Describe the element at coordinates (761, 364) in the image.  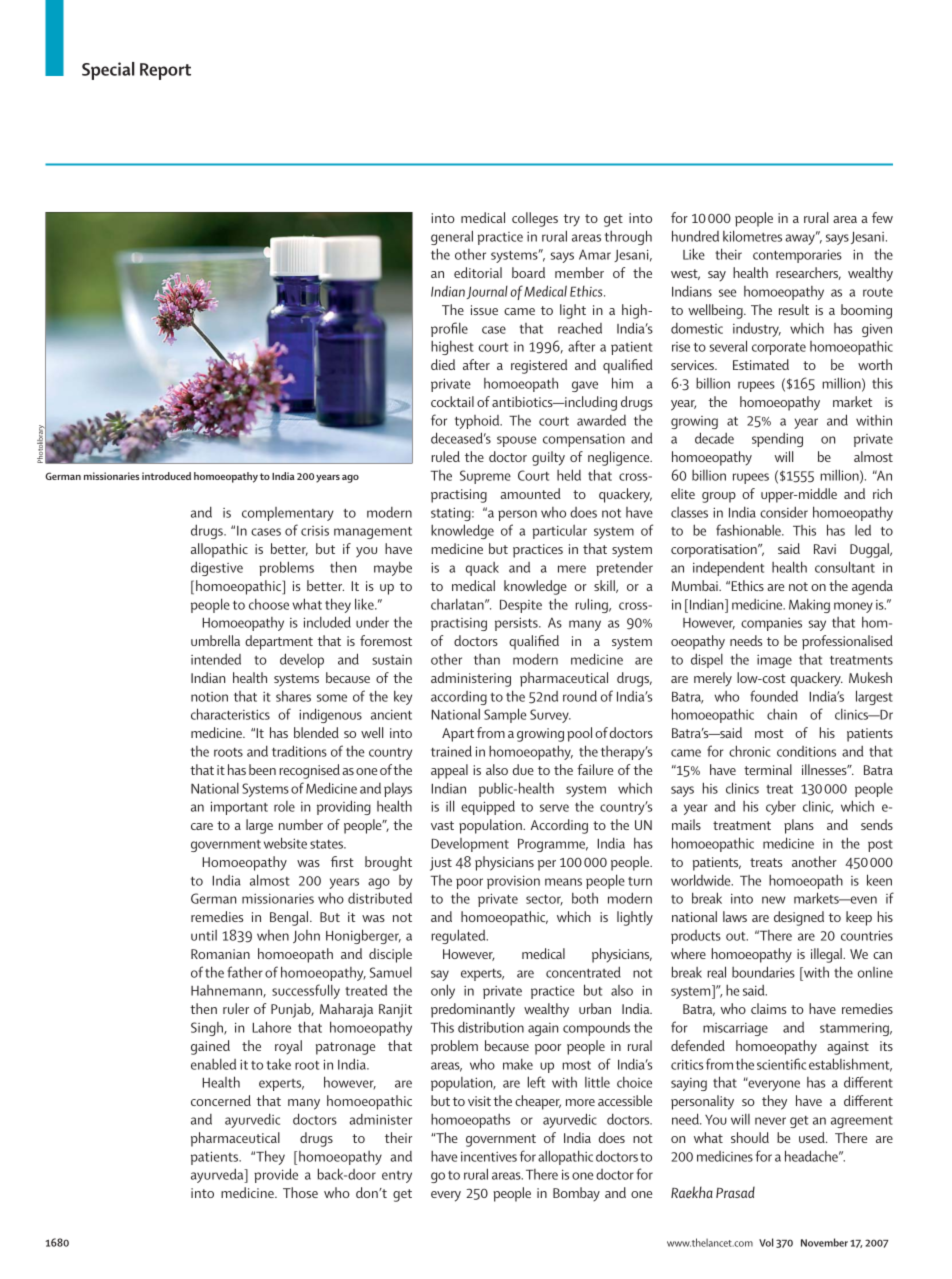
I see `Estimated` at that location.
